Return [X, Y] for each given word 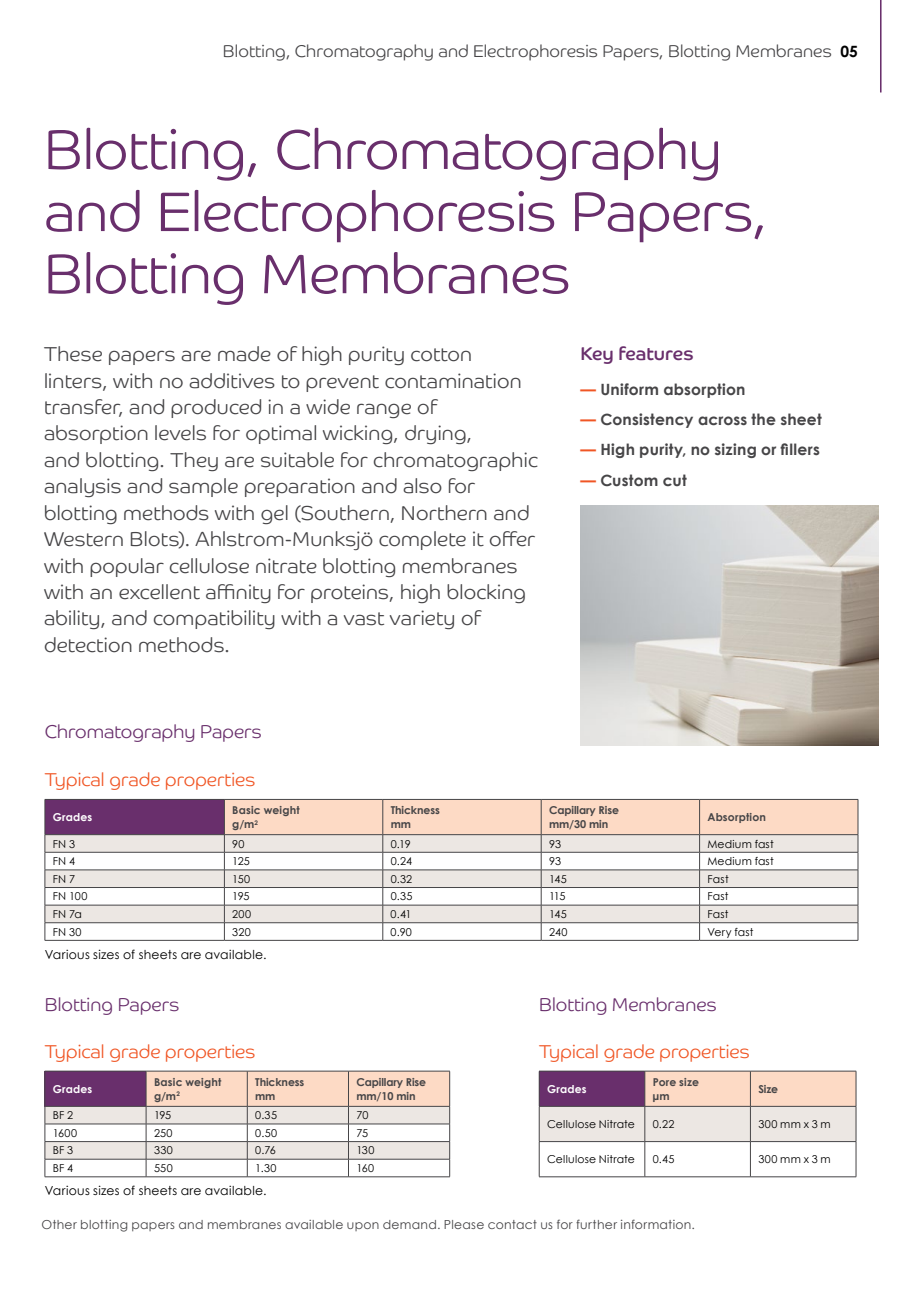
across [722, 420]
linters [74, 381]
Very [719, 933]
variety [422, 619]
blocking [486, 593]
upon [363, 1226]
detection [88, 645]
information [657, 1224]
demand [409, 1224]
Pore [664, 1082]
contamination [453, 381]
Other [59, 1224]
